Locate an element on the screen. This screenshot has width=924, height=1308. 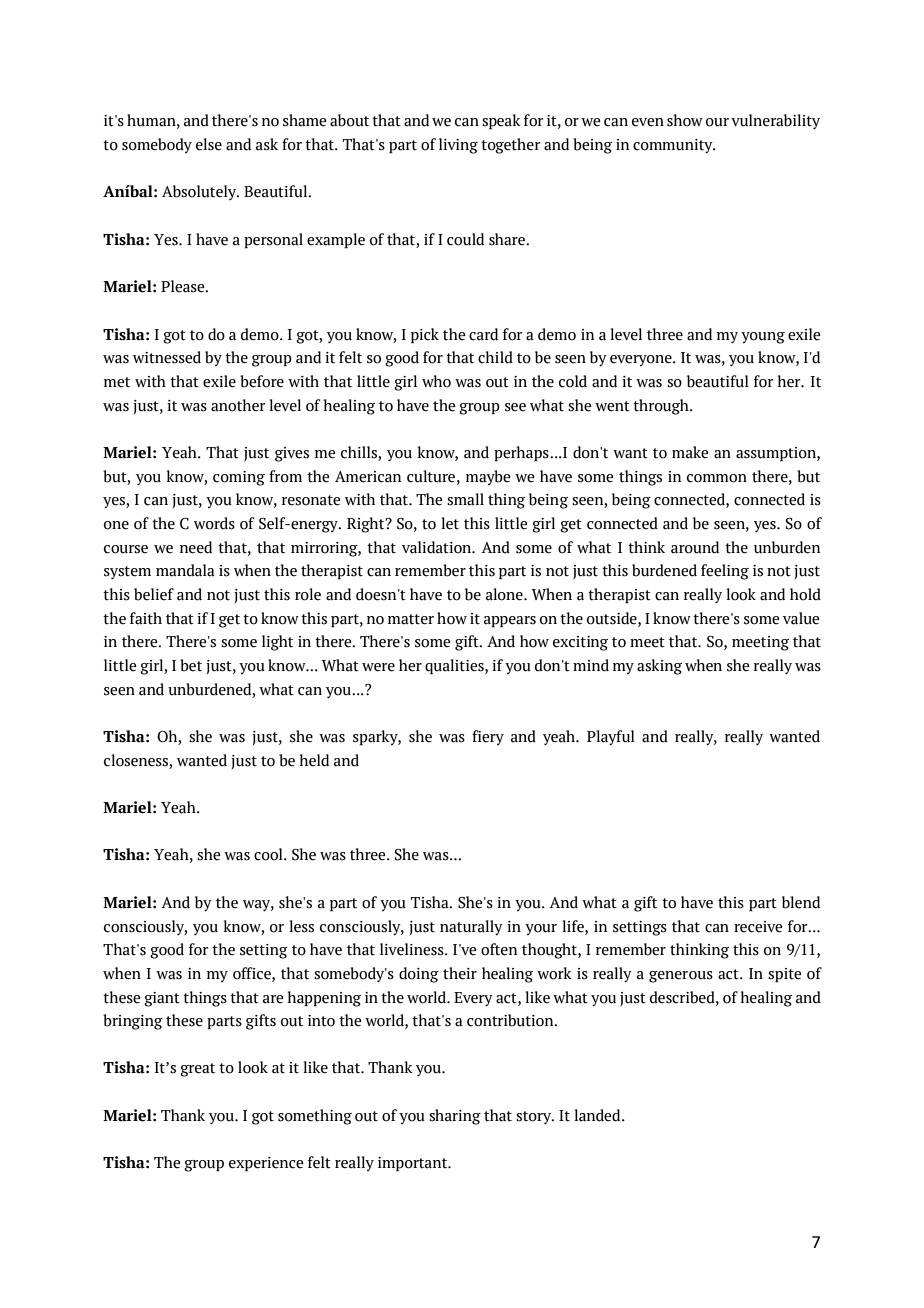
landed is located at coordinates (598, 1115).
